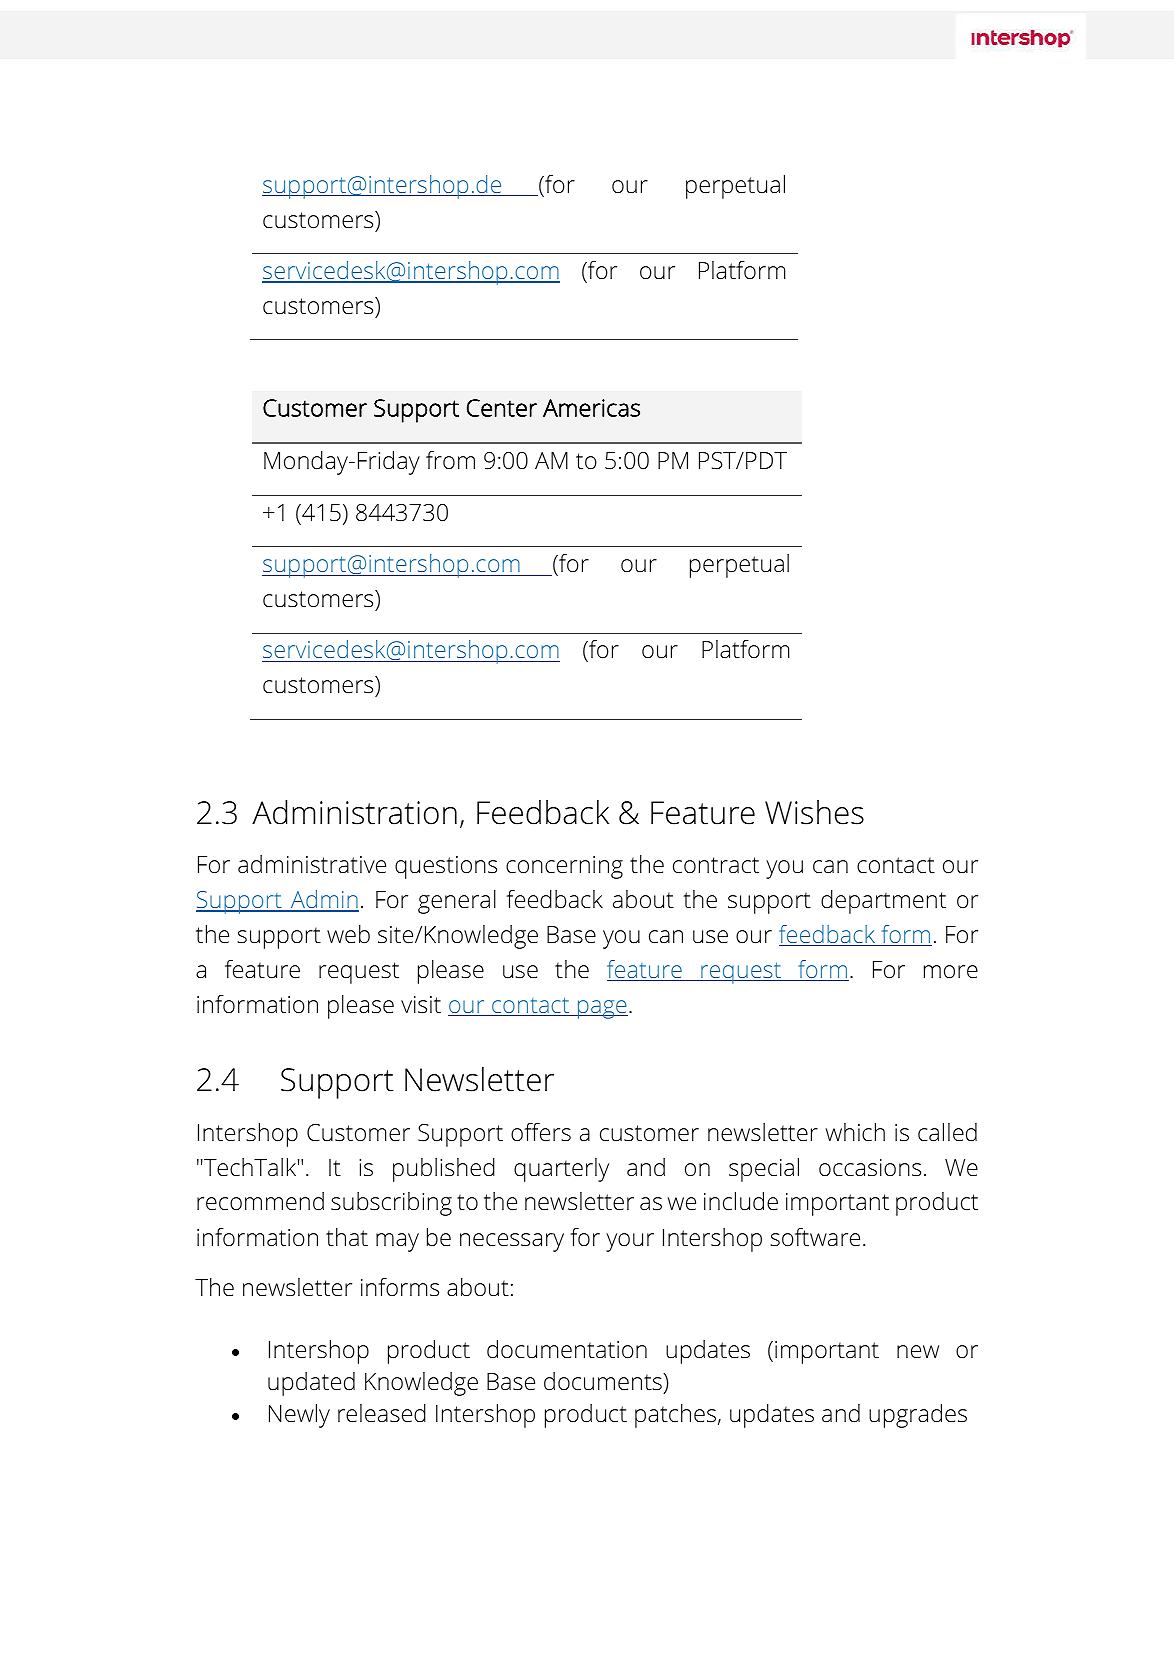 This document has width=1174, height=1660. What do you see at coordinates (502, 408) in the document?
I see `Center` at bounding box center [502, 408].
